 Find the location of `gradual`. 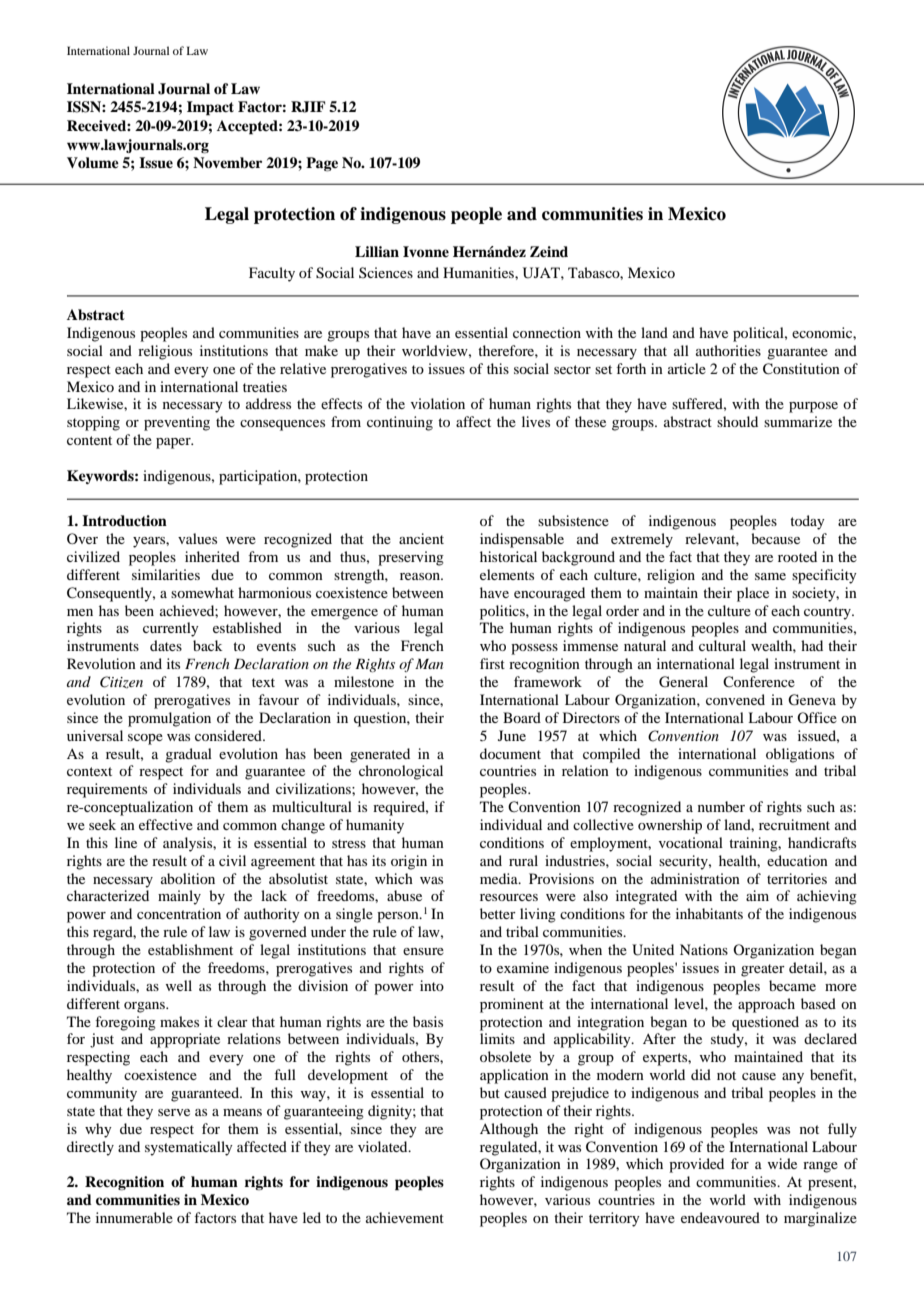

gradual is located at coordinates (188, 755).
